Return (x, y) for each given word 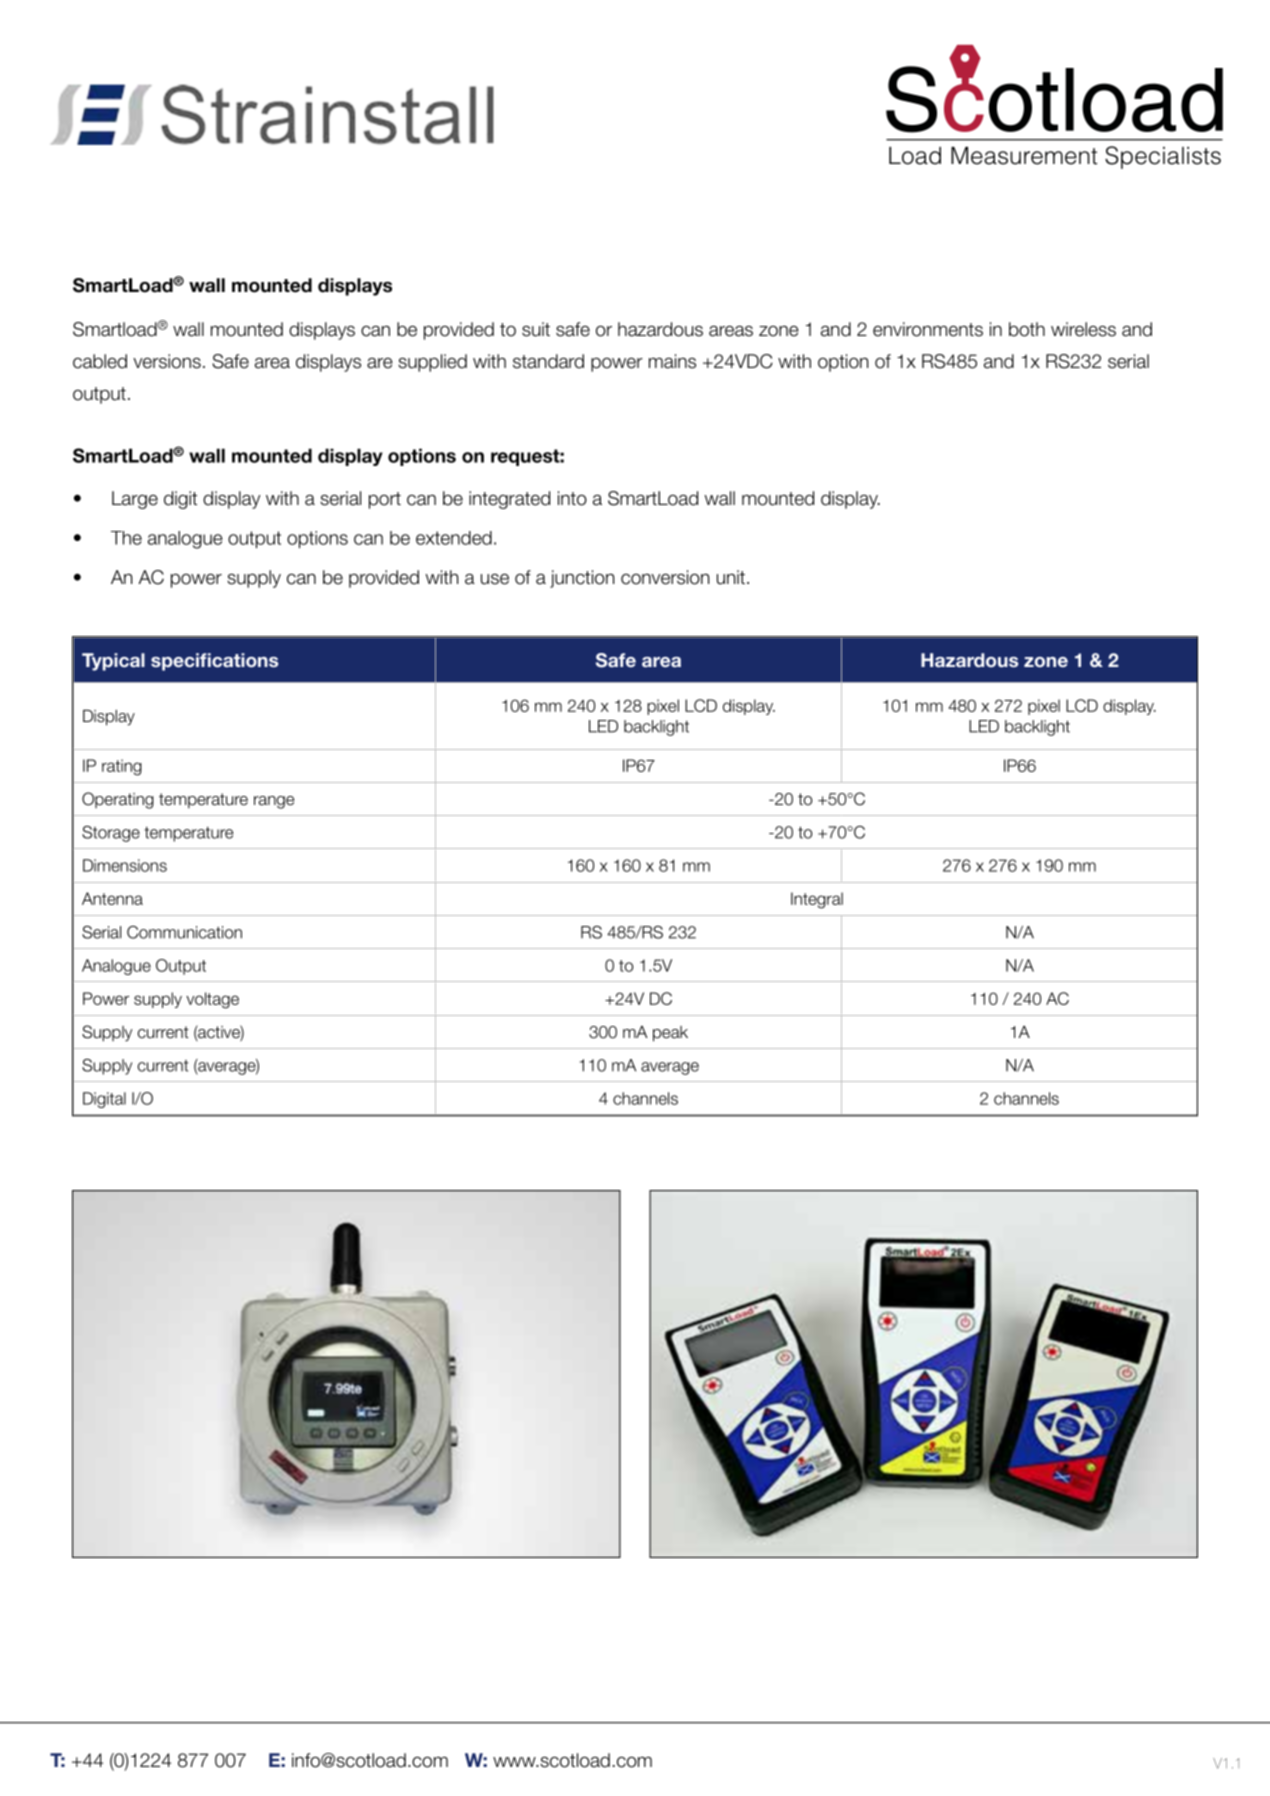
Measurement (1024, 156)
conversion (665, 577)
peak (670, 1034)
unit (731, 577)
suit (536, 329)
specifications (214, 662)
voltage (212, 1000)
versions (167, 361)
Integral (817, 900)
